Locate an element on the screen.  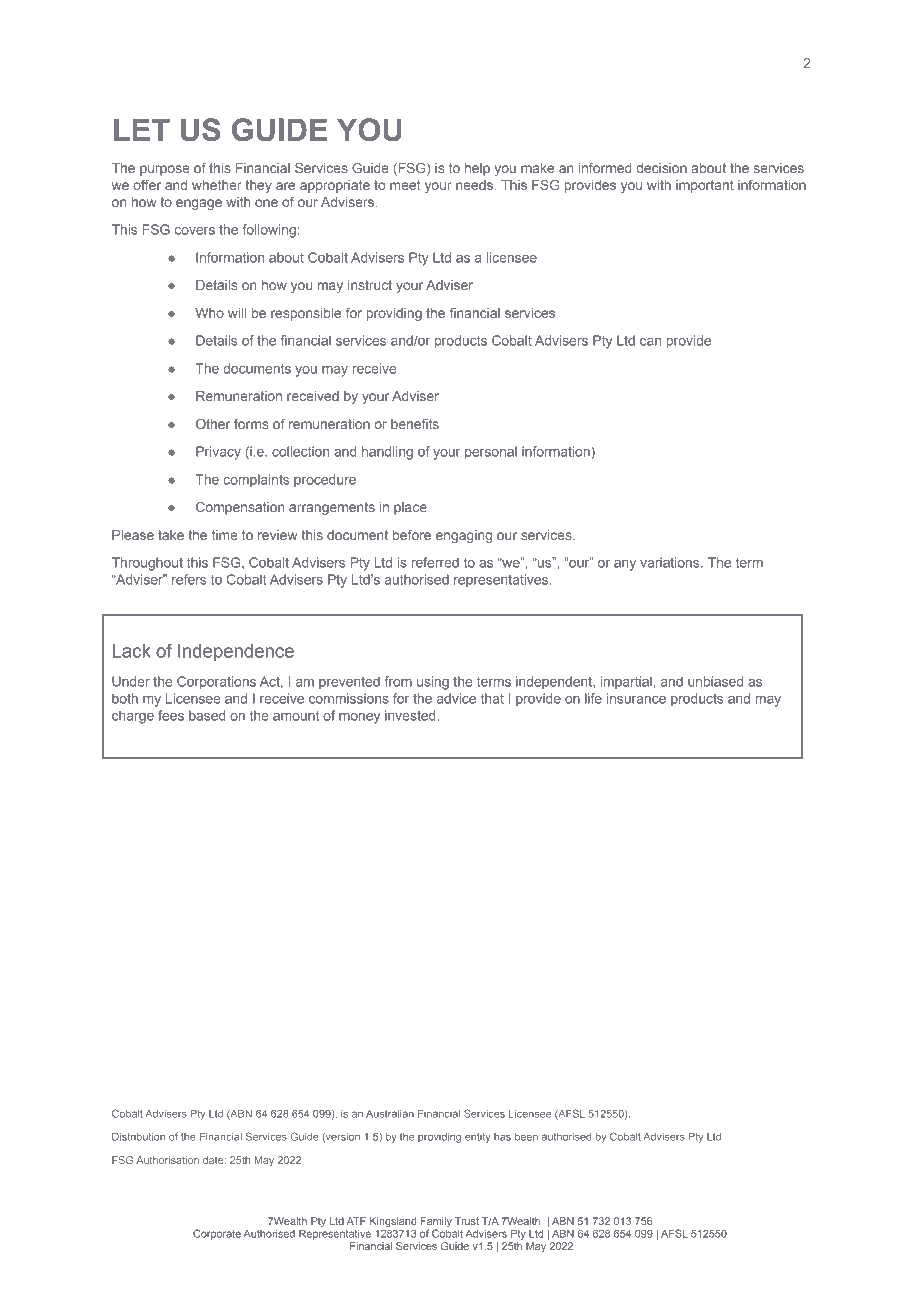
place is located at coordinates (410, 508).
